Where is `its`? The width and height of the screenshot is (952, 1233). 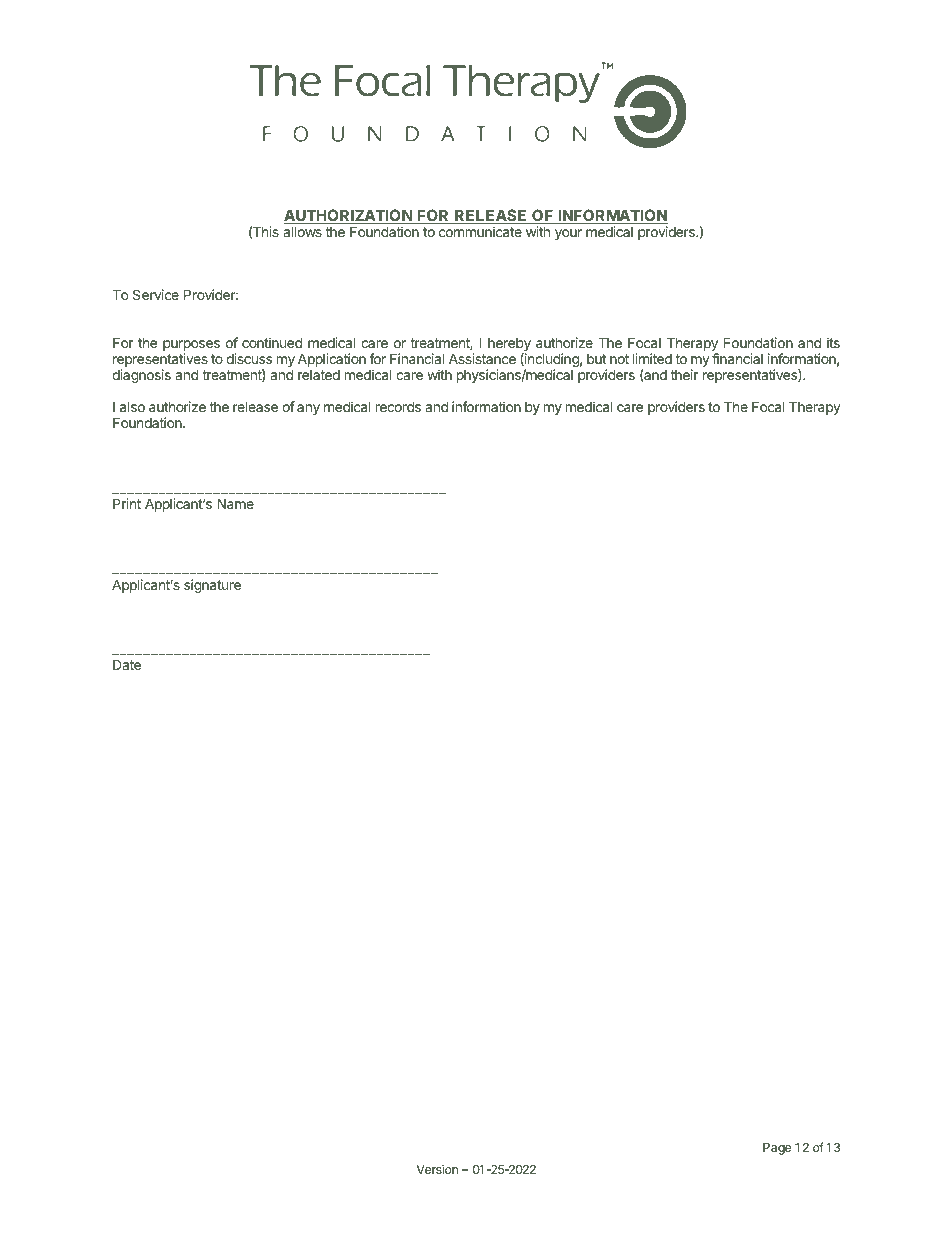
its is located at coordinates (833, 342).
